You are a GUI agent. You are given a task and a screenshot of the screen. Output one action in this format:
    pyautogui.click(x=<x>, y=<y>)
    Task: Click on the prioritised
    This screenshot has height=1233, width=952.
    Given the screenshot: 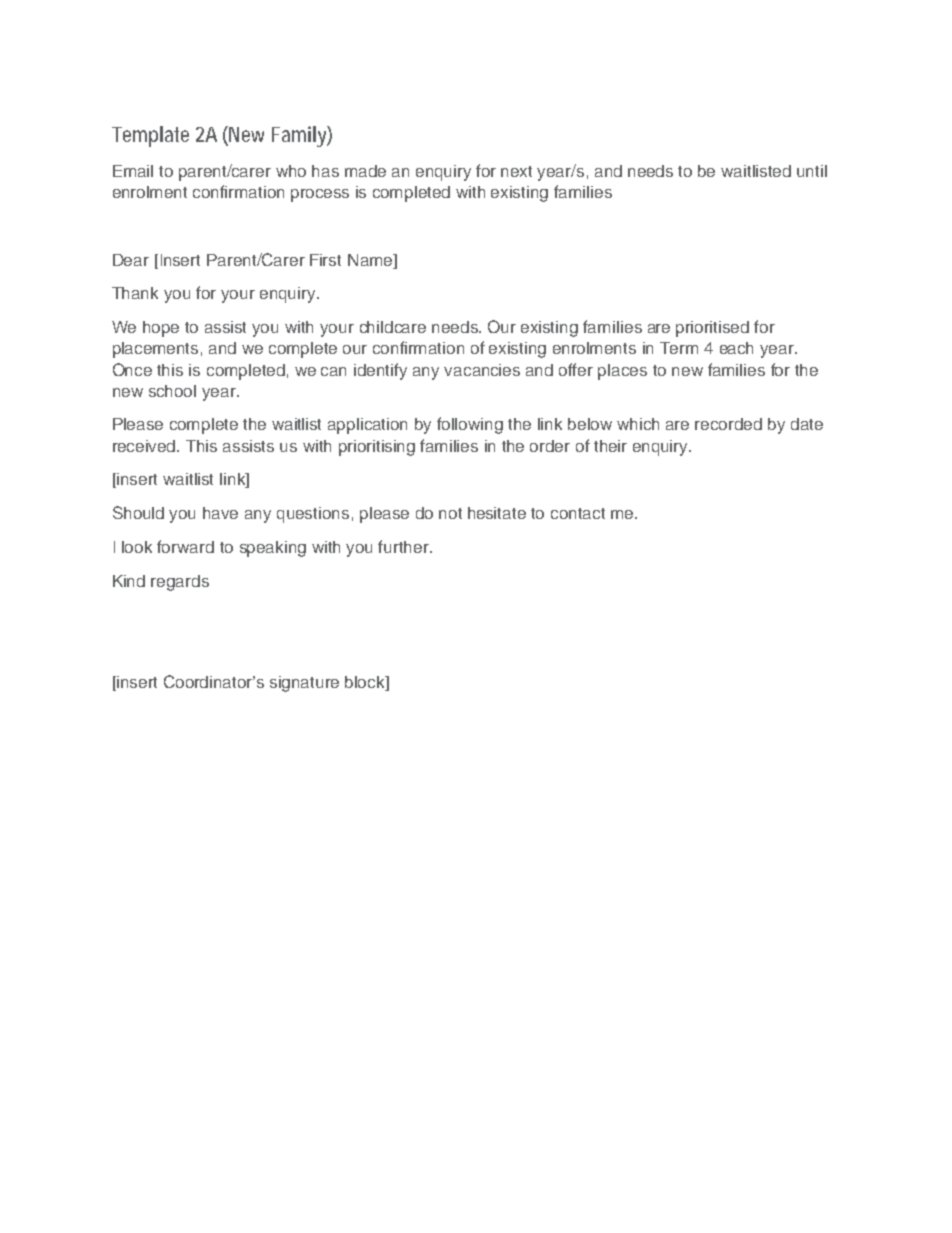 What is the action you would take?
    pyautogui.click(x=712, y=329)
